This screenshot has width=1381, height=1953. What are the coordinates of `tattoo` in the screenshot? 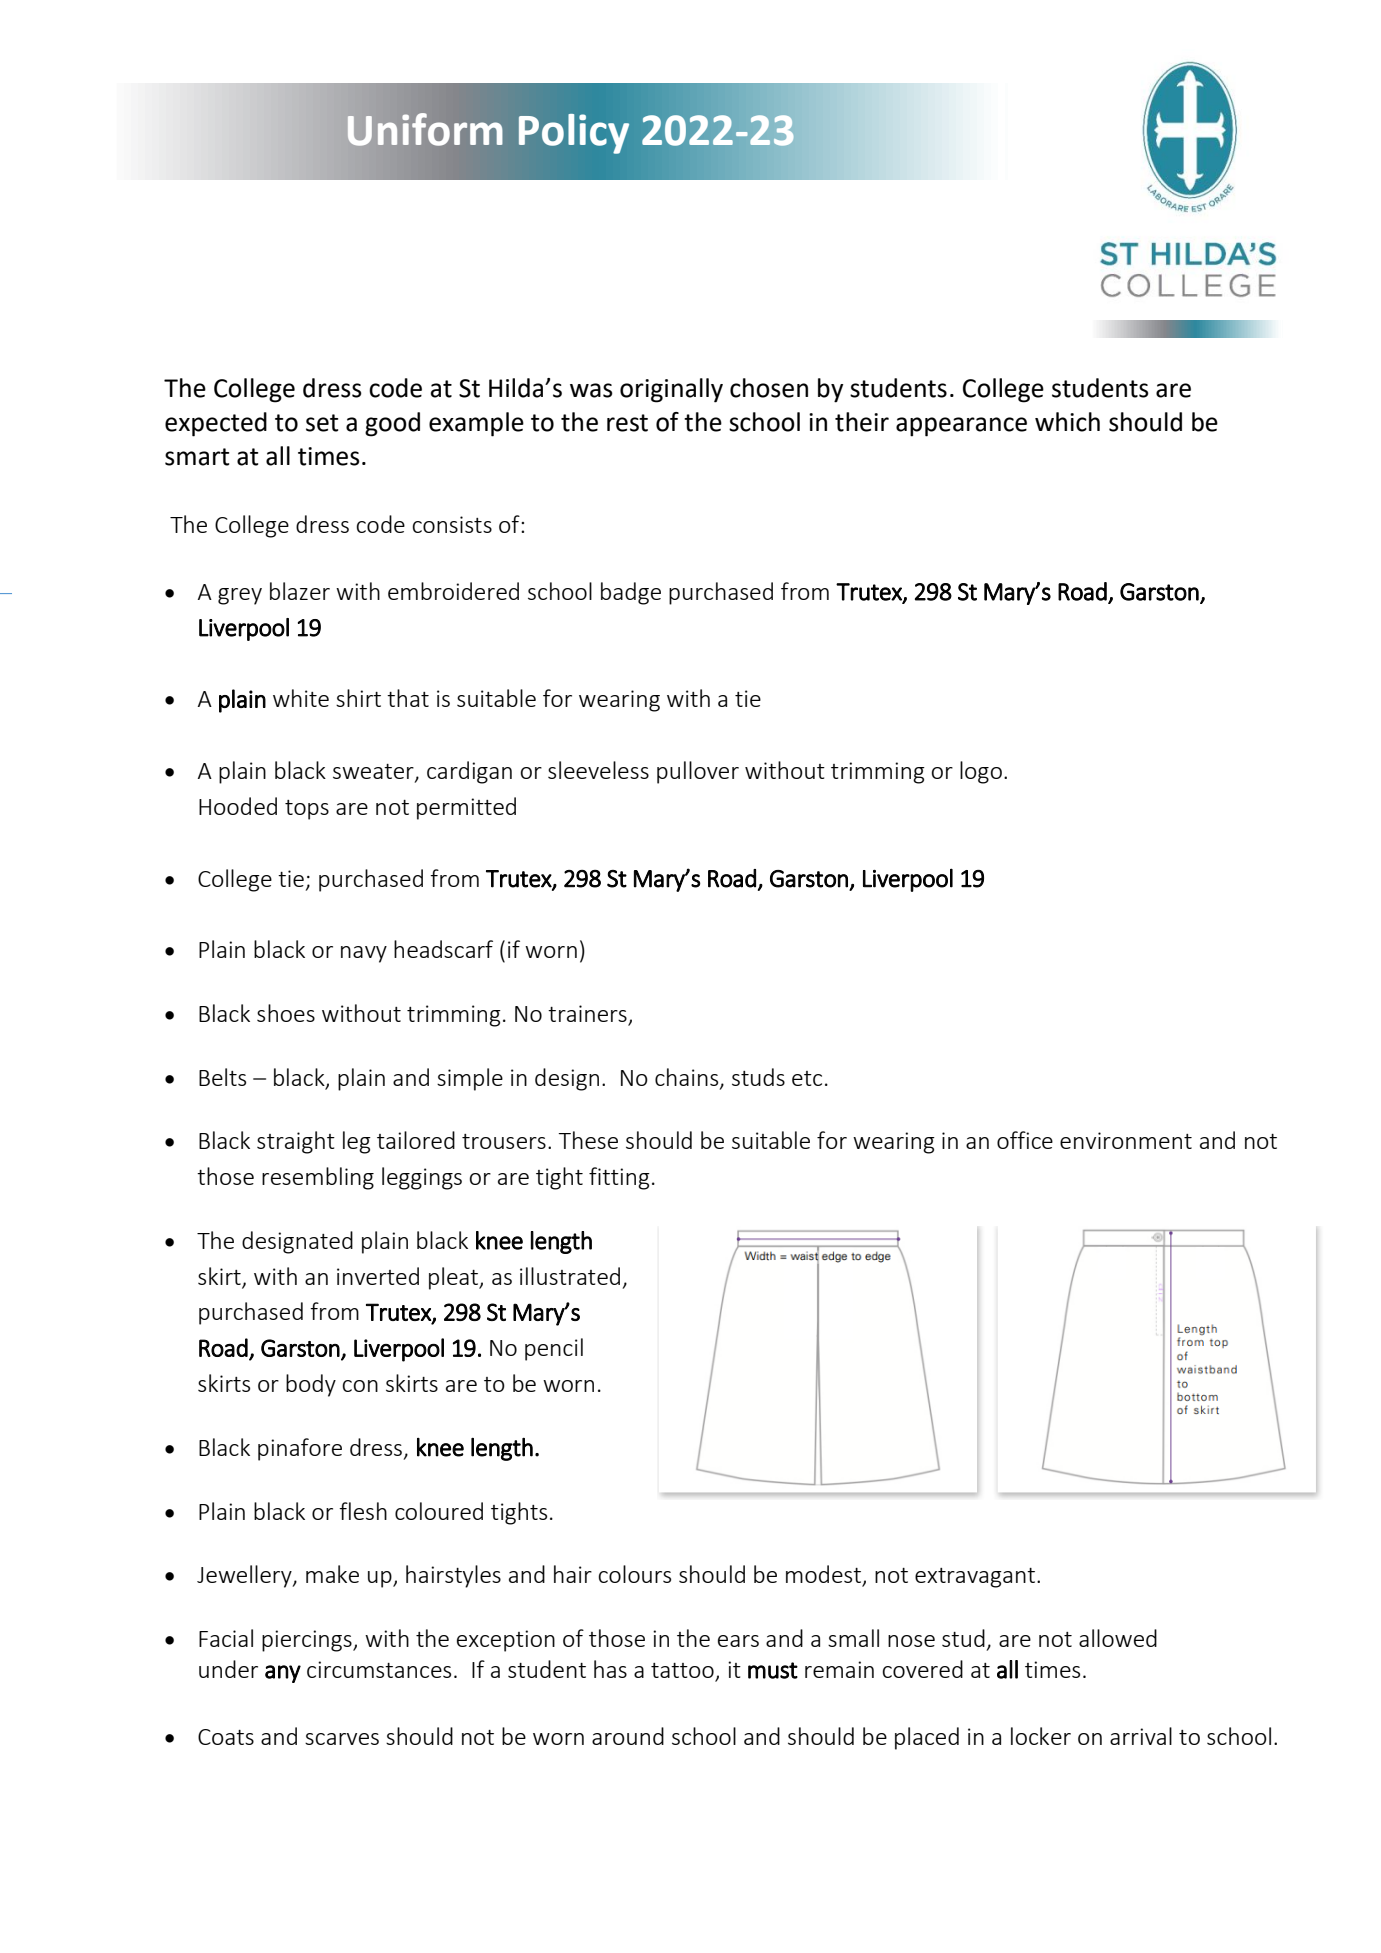 It's located at (683, 1672).
